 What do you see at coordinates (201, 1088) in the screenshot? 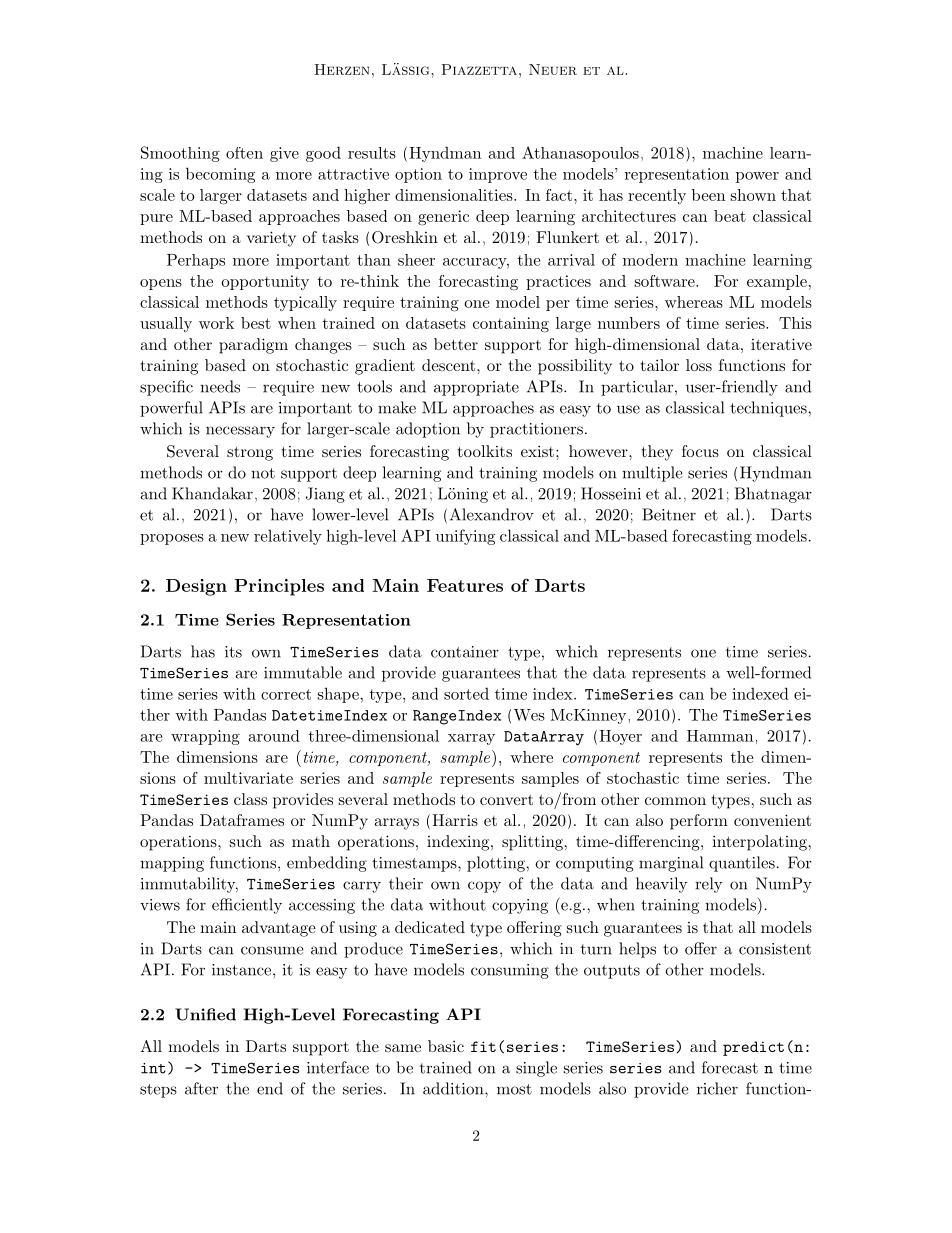
I see `after` at bounding box center [201, 1088].
